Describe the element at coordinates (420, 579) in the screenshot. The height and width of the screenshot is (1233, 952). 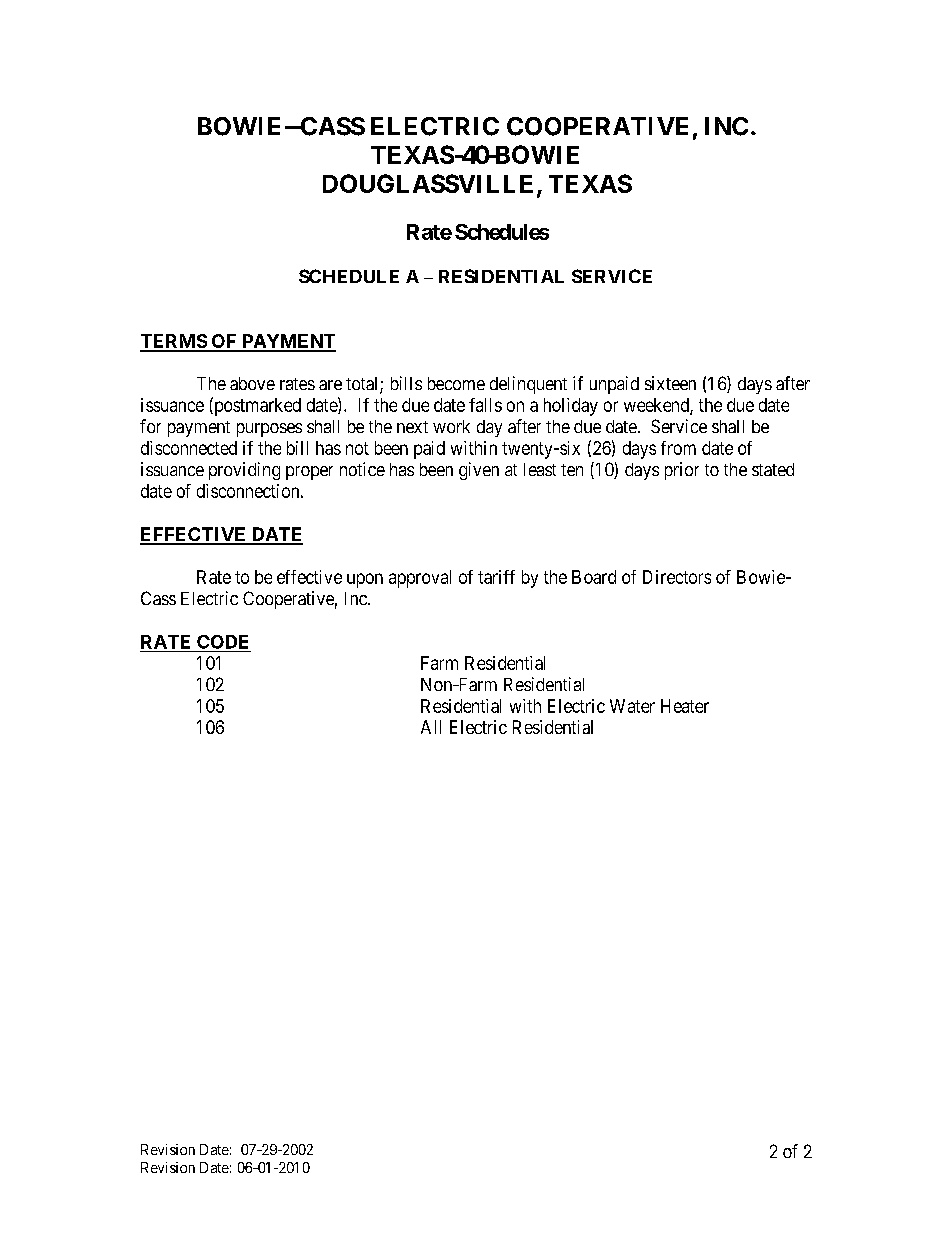
I see `approval` at that location.
